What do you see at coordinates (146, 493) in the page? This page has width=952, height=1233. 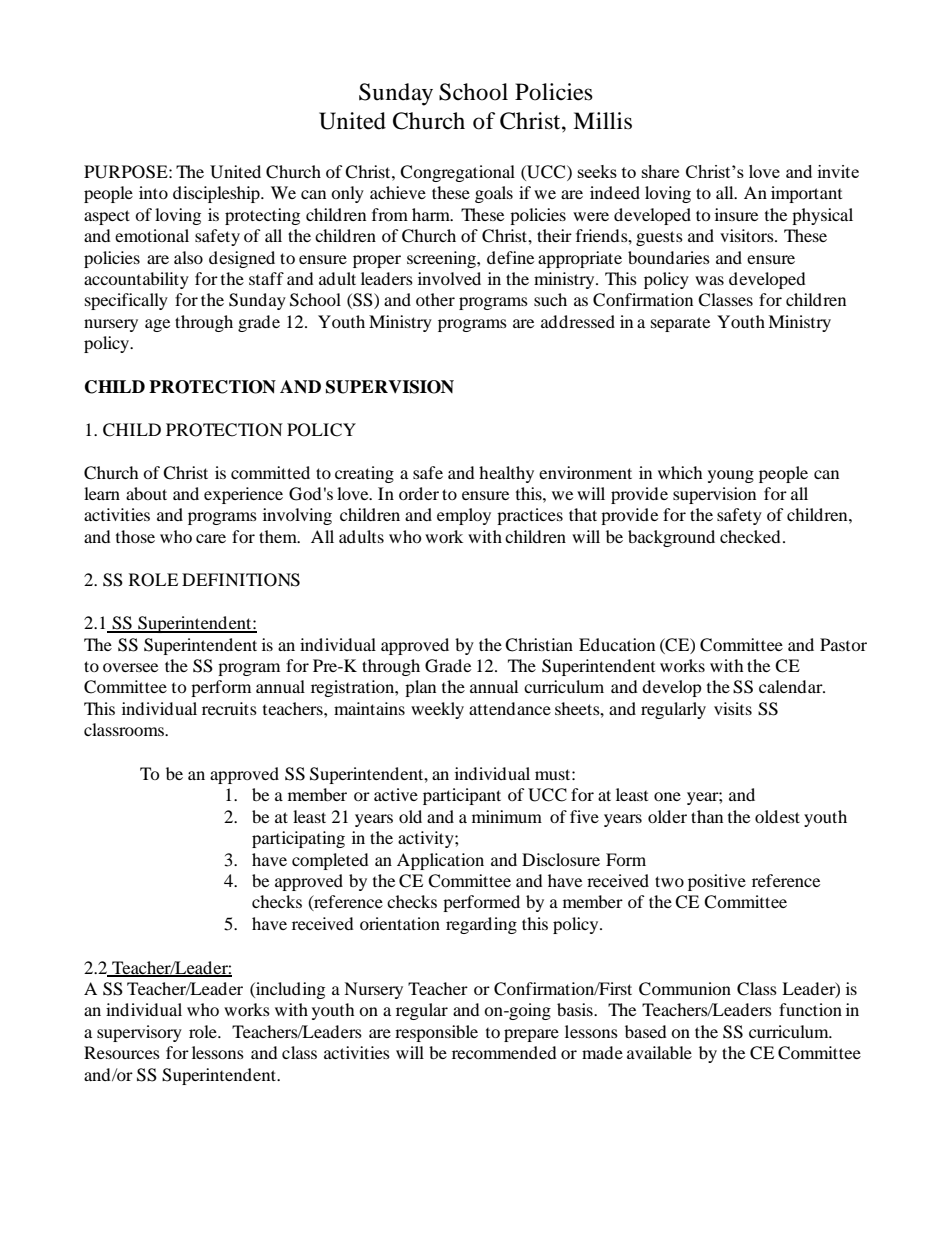 I see `about` at bounding box center [146, 493].
